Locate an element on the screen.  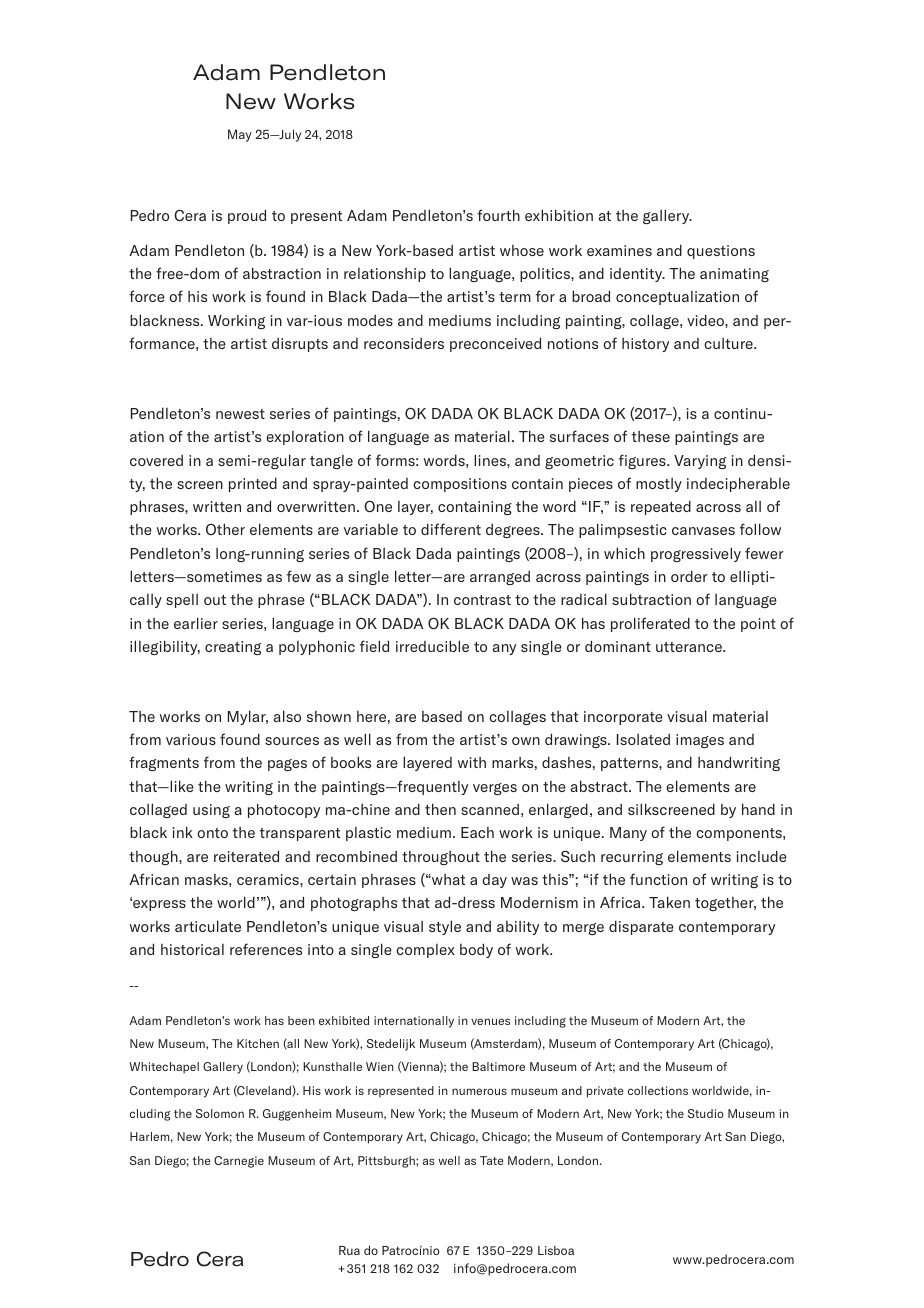
May is located at coordinates (240, 135).
